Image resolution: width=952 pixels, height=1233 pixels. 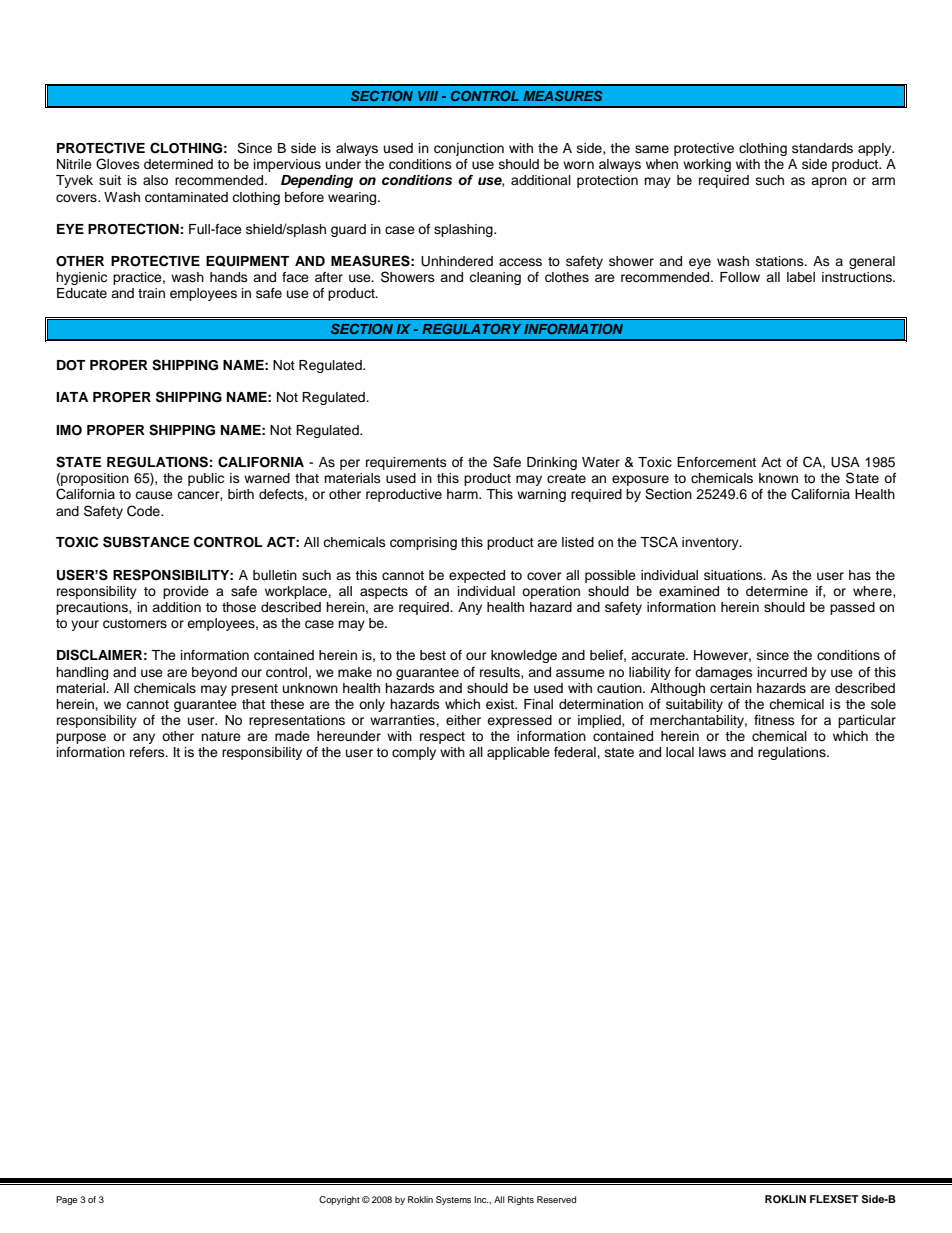 I want to click on USA, so click(x=845, y=462).
